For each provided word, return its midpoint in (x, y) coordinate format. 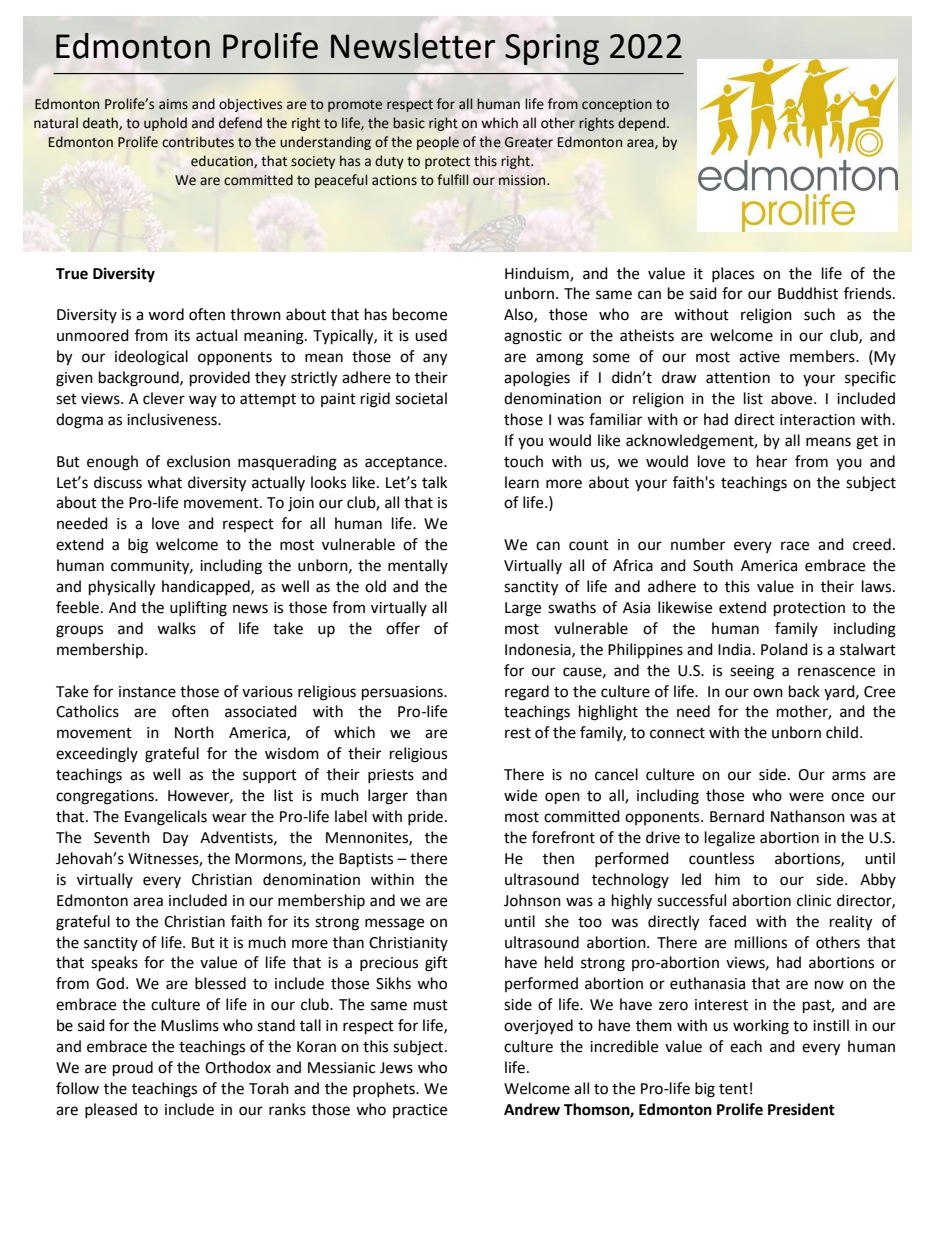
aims (173, 104)
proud (133, 1069)
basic (409, 123)
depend (643, 124)
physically (122, 588)
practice (420, 1111)
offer (403, 628)
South (713, 565)
